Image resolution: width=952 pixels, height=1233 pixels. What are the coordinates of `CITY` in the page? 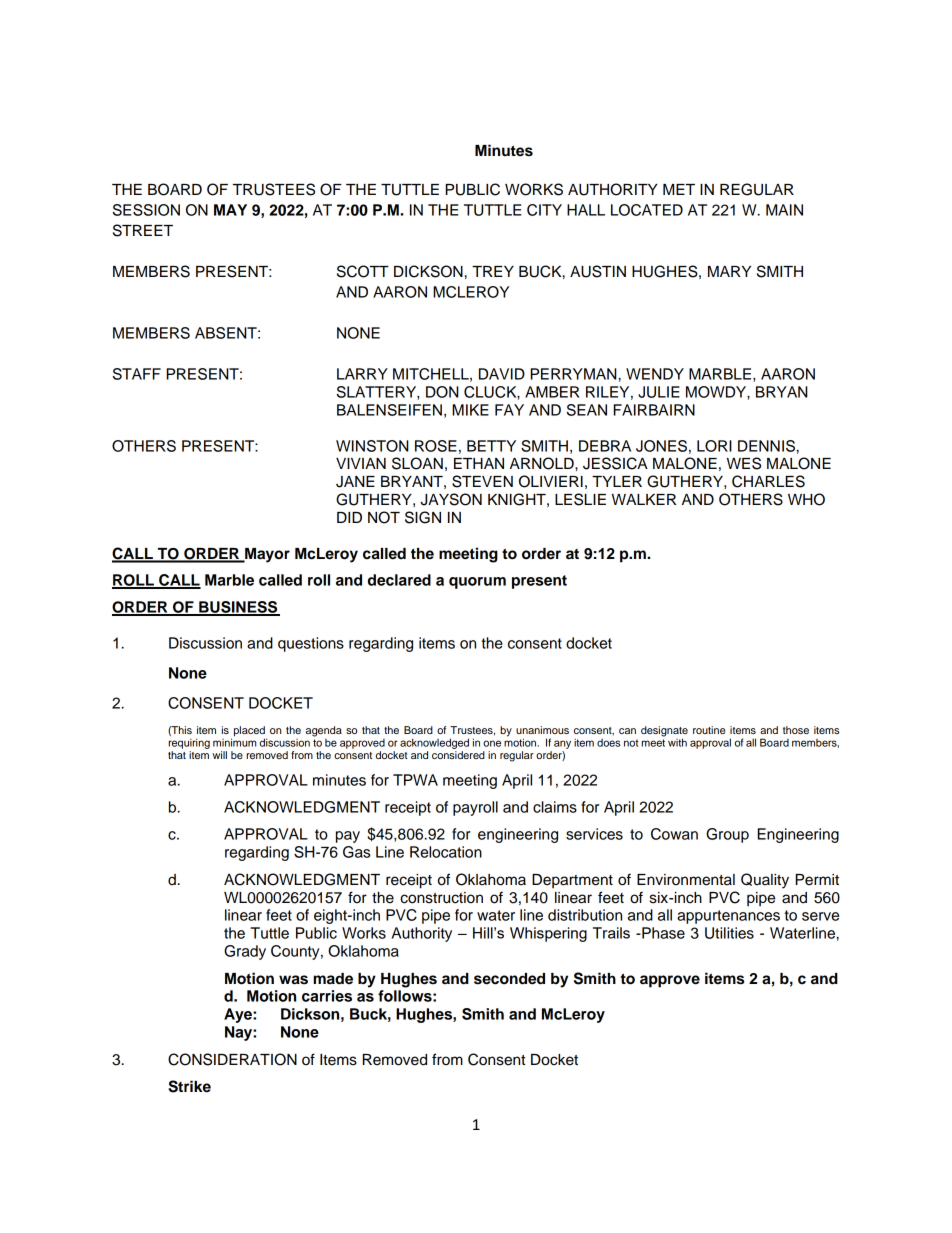 It's located at (544, 210).
